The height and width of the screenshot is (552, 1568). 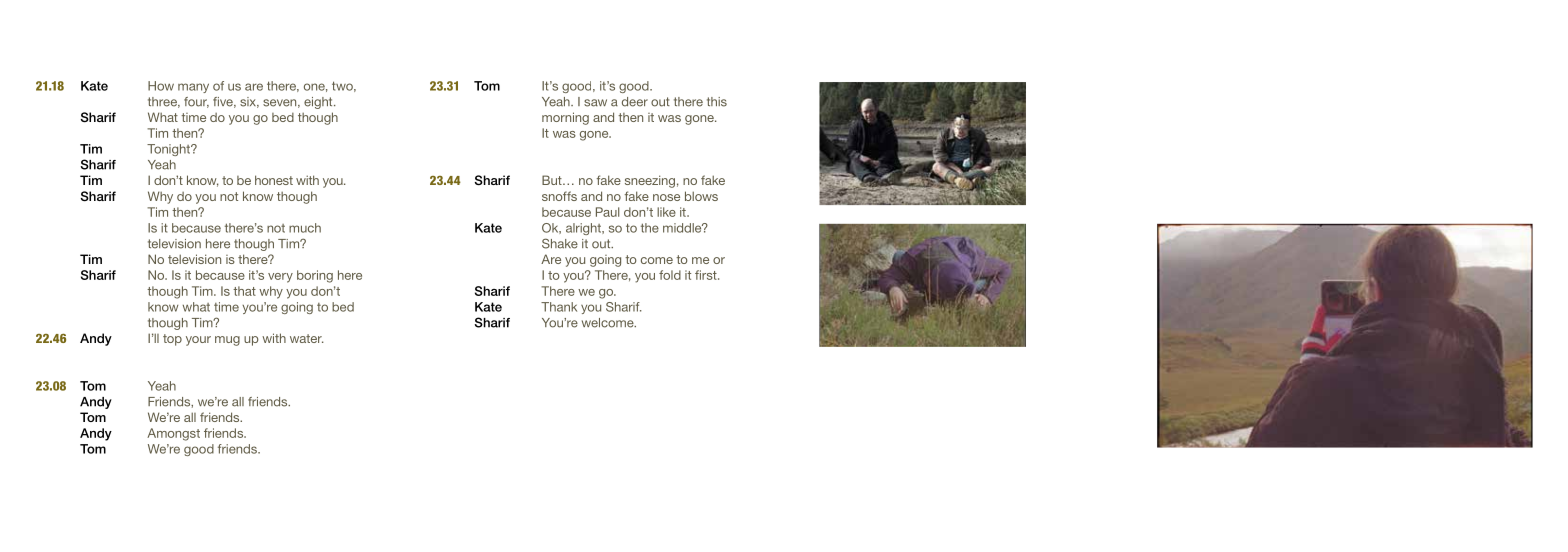 I want to click on eight, so click(x=319, y=103).
